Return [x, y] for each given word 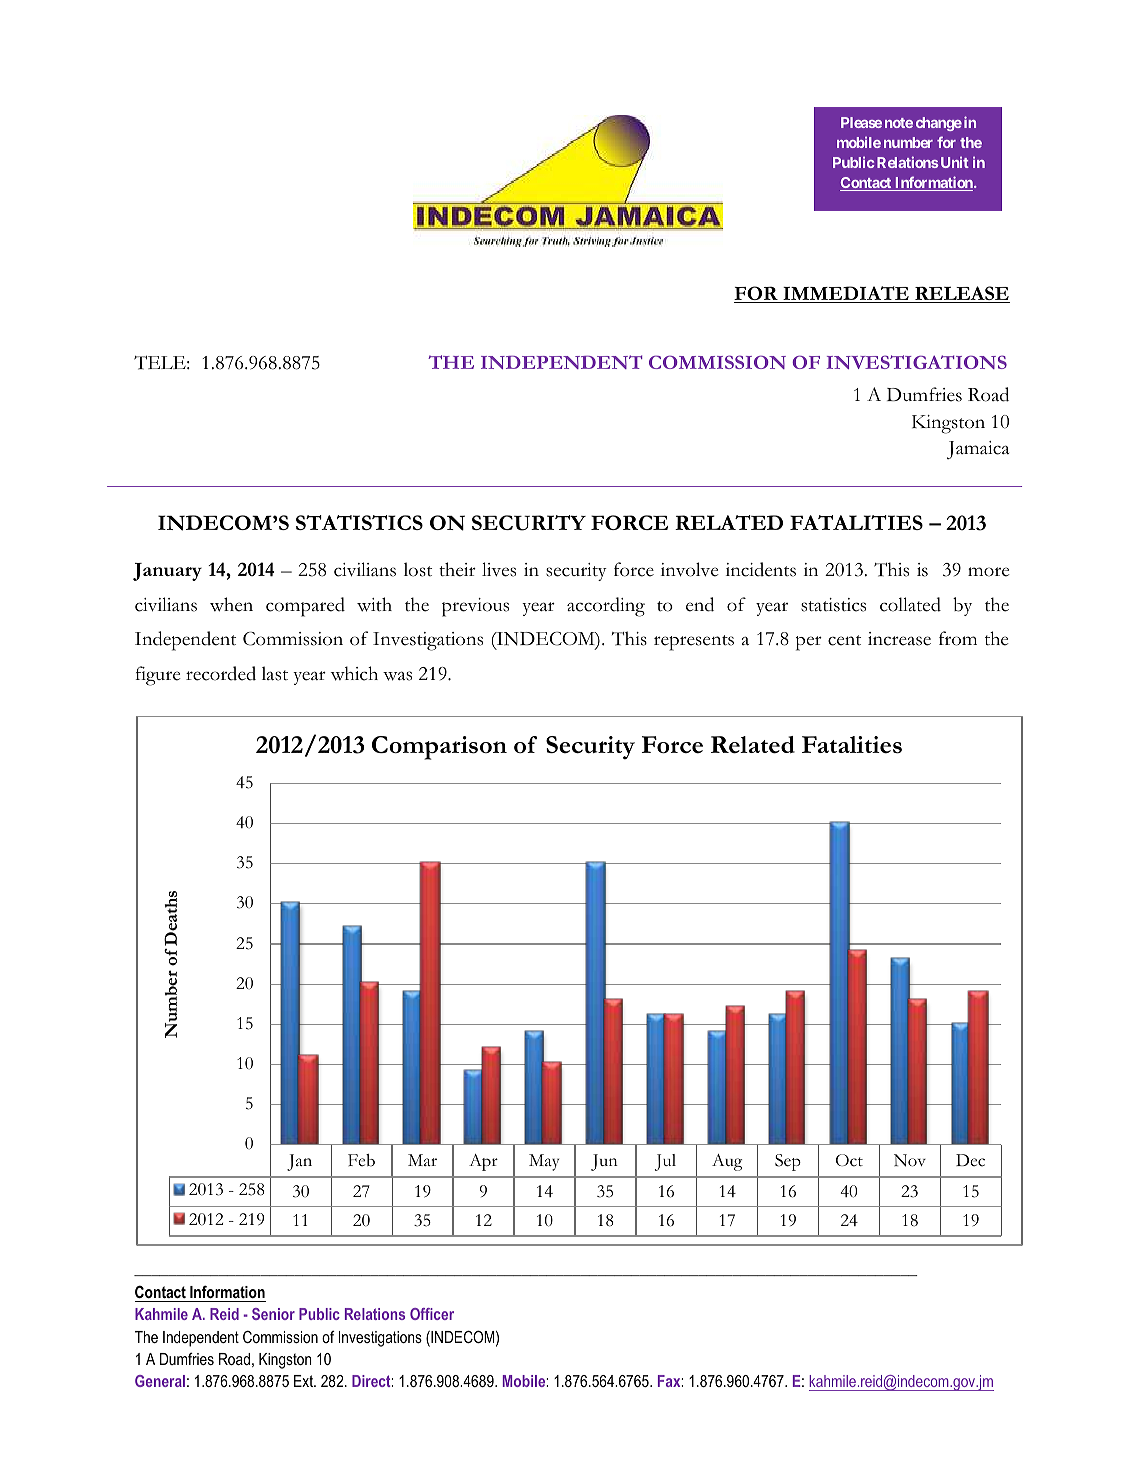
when [231, 604]
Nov [910, 1160]
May [544, 1162]
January [167, 572]
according [606, 607]
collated [910, 604]
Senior [273, 1314]
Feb [361, 1160]
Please [861, 122]
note [899, 123]
